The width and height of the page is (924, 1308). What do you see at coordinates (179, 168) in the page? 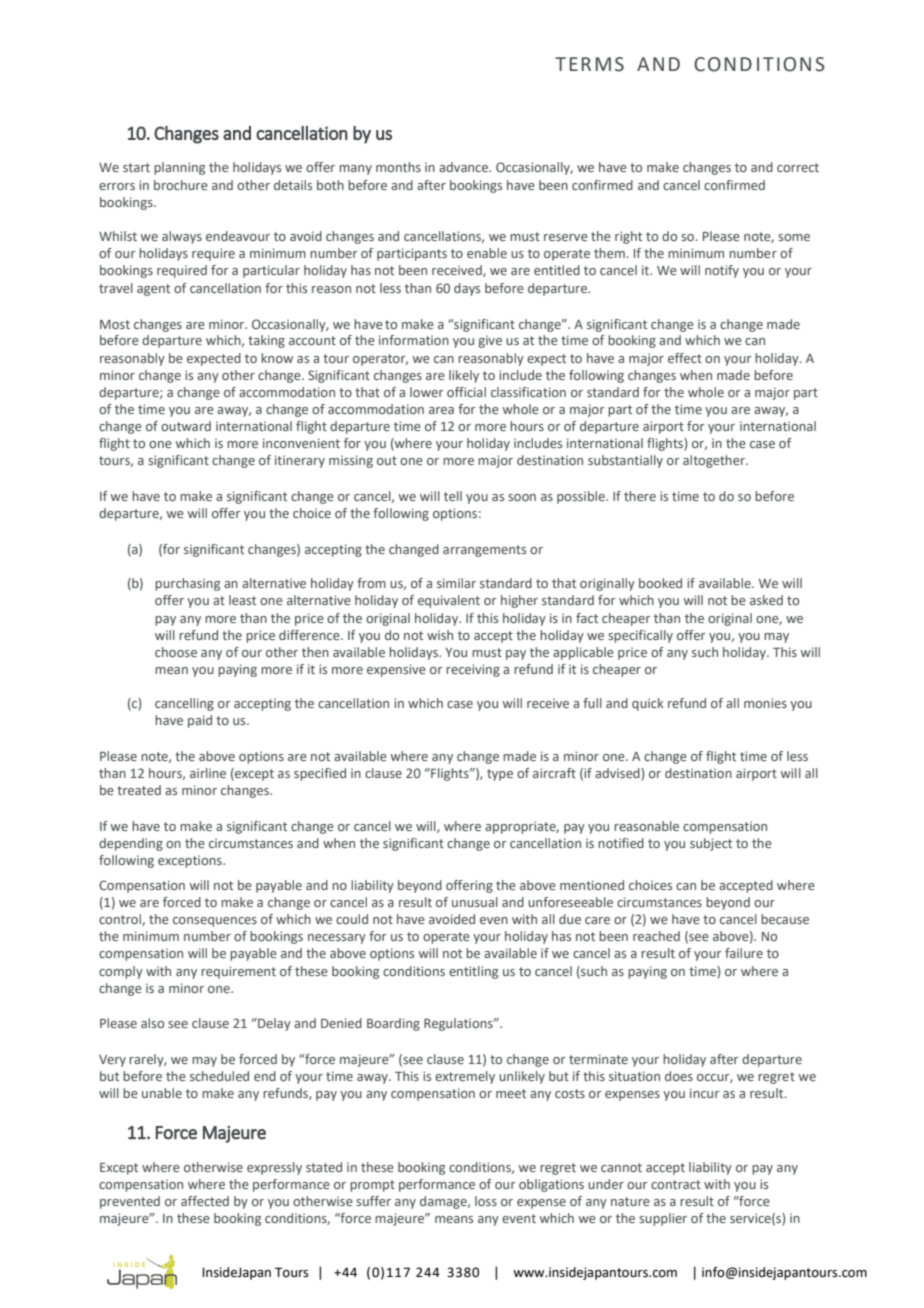
I see `planning` at bounding box center [179, 168].
